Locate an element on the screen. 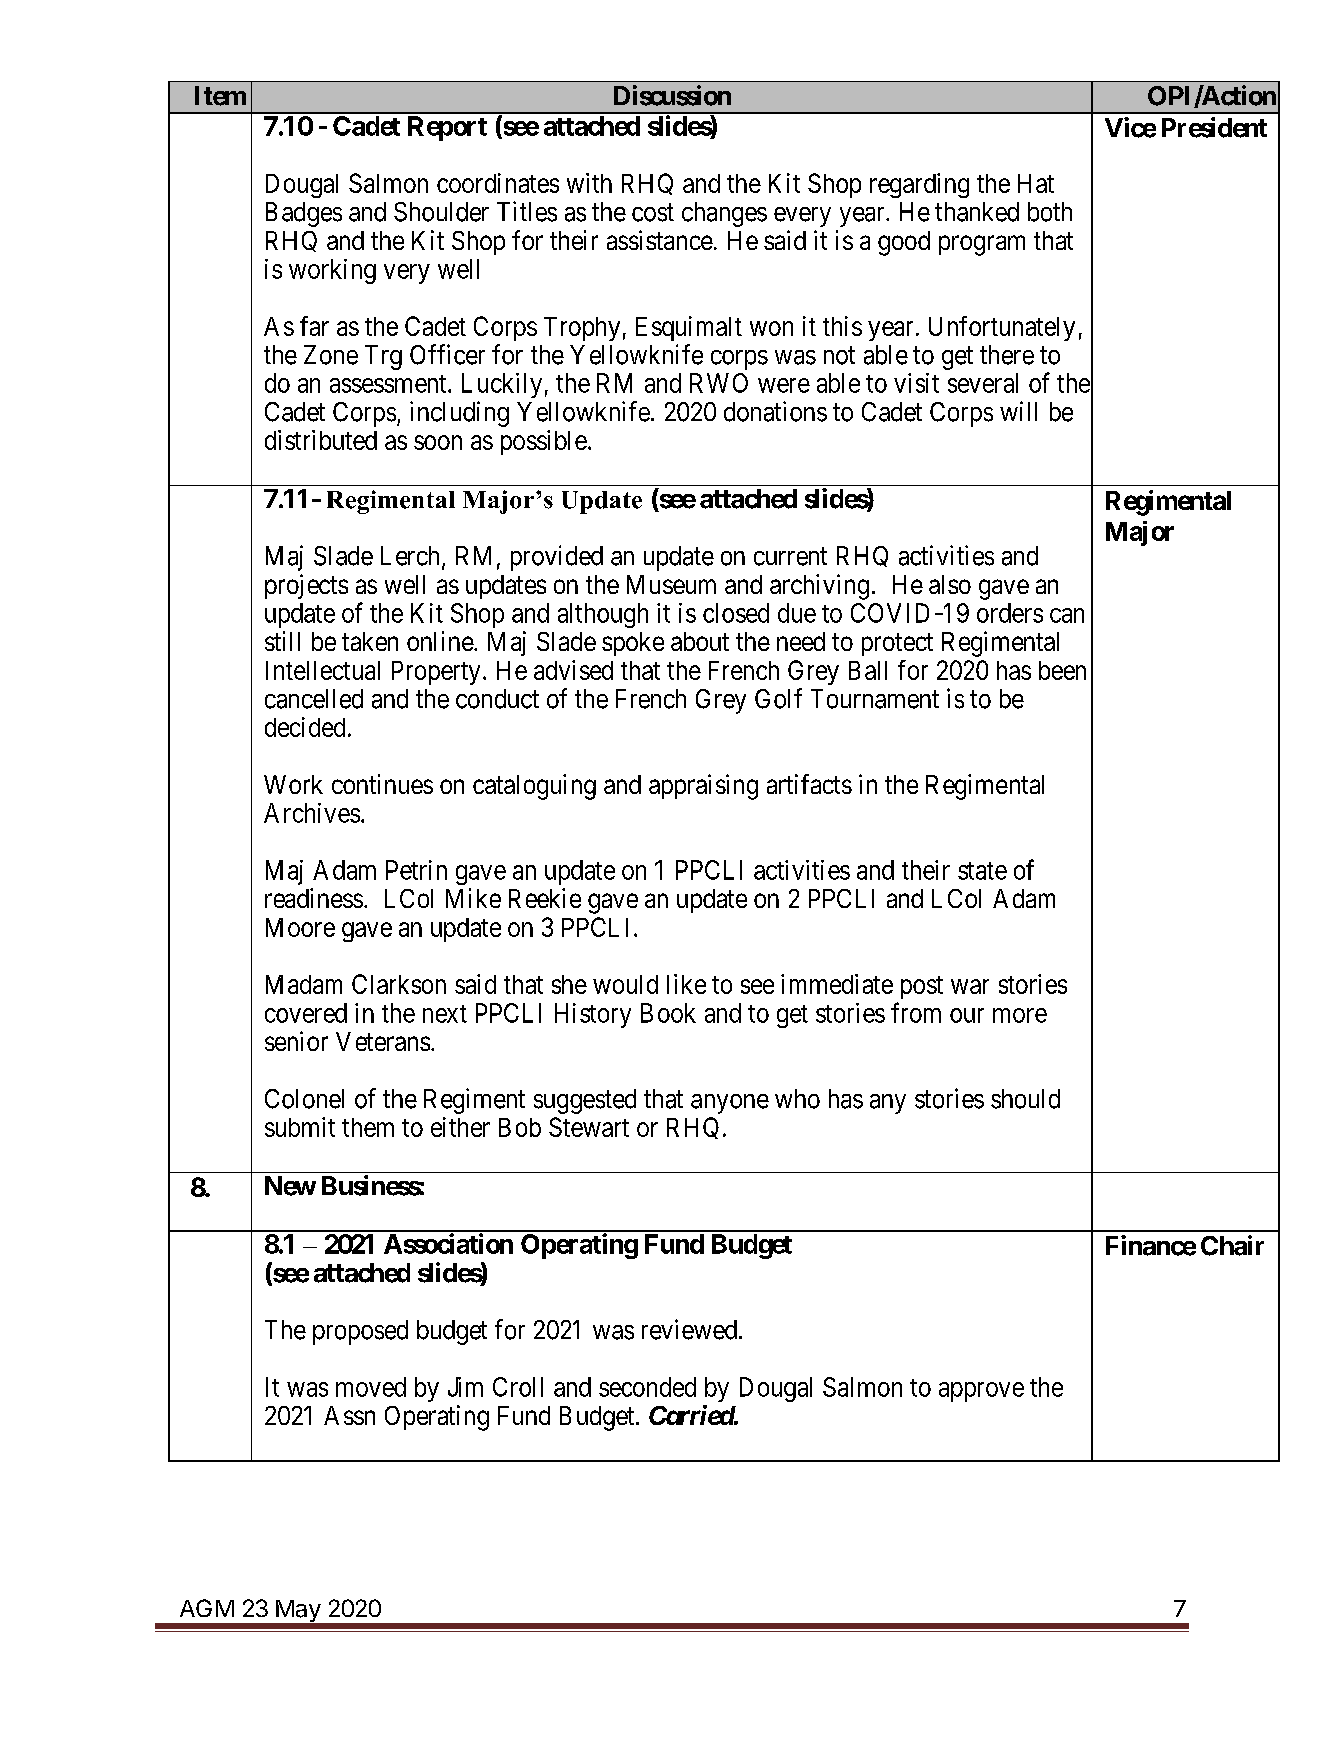 Image resolution: width=1344 pixels, height=1740 pixels. Badges is located at coordinates (304, 214).
